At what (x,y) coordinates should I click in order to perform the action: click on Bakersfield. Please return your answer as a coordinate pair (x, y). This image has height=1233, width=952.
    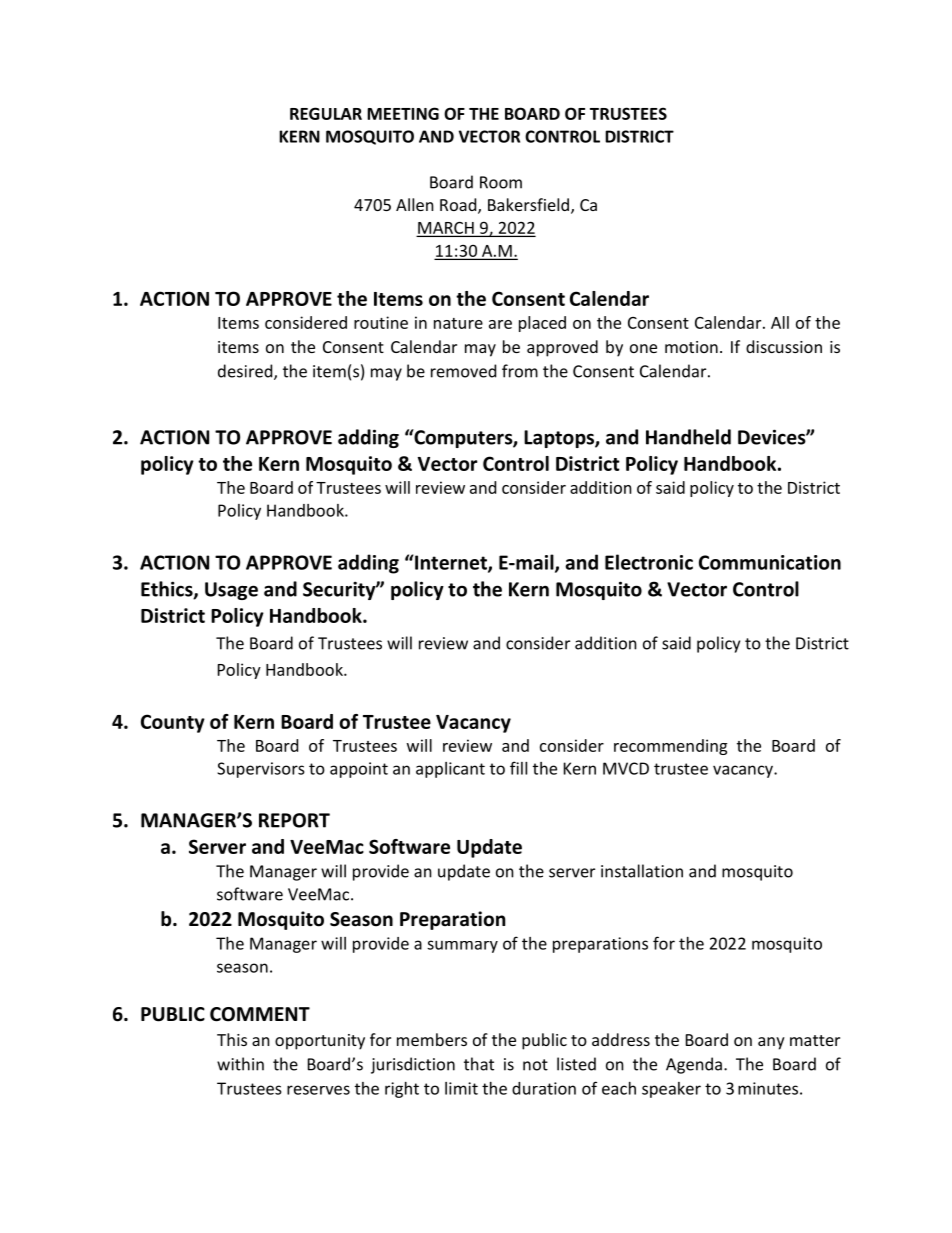
    Looking at the image, I should click on (528, 204).
